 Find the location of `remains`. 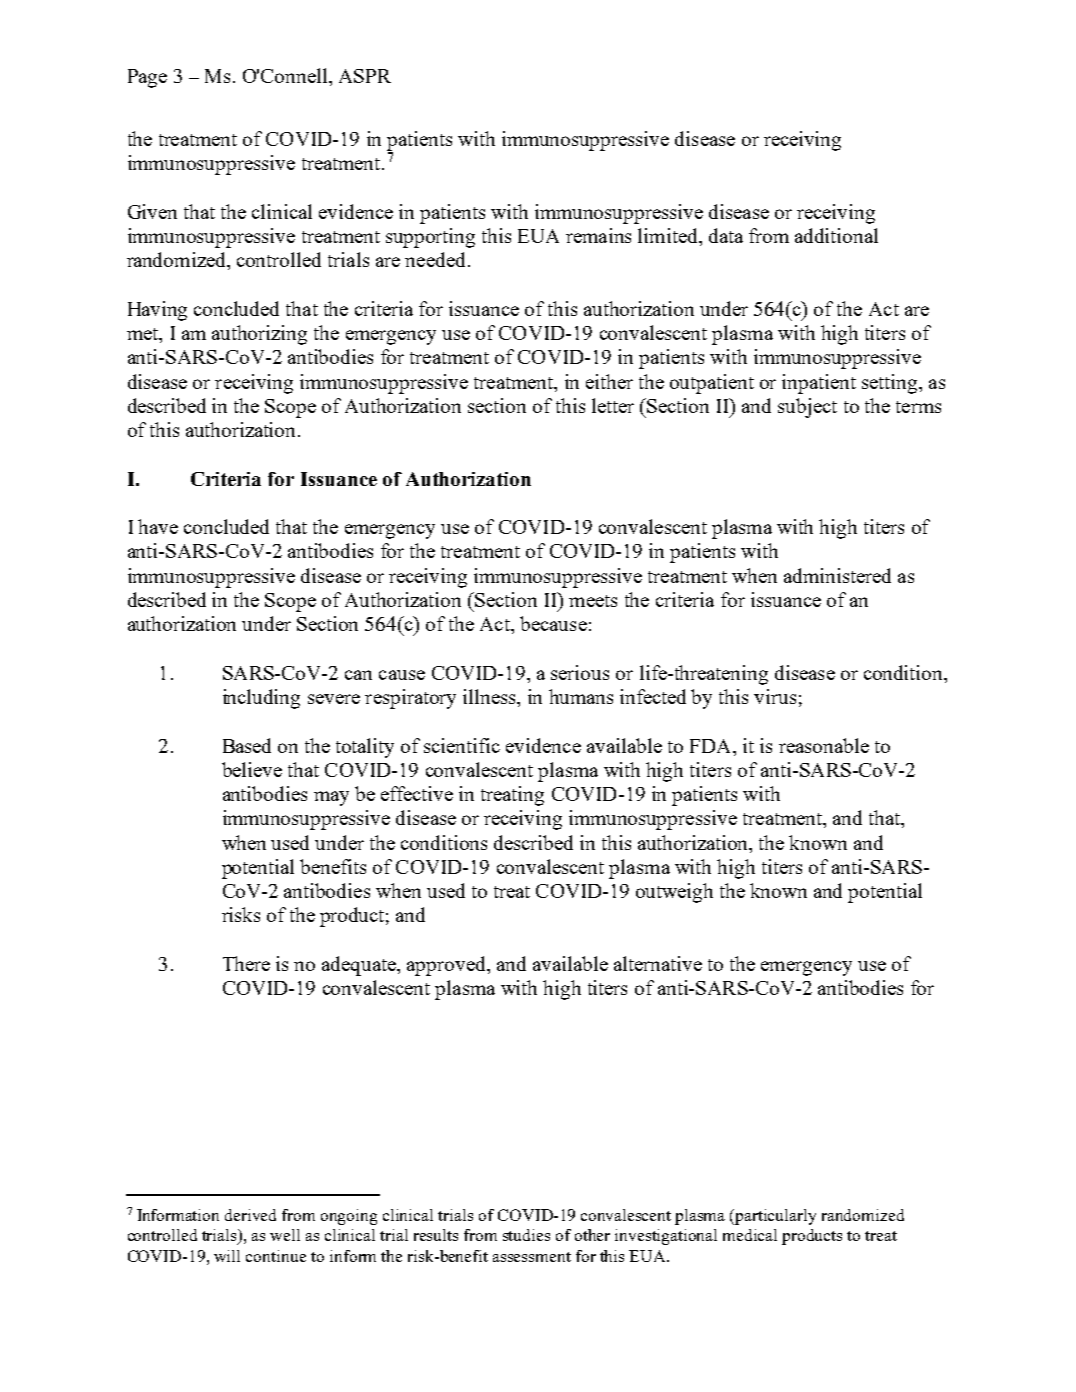

remains is located at coordinates (598, 235).
